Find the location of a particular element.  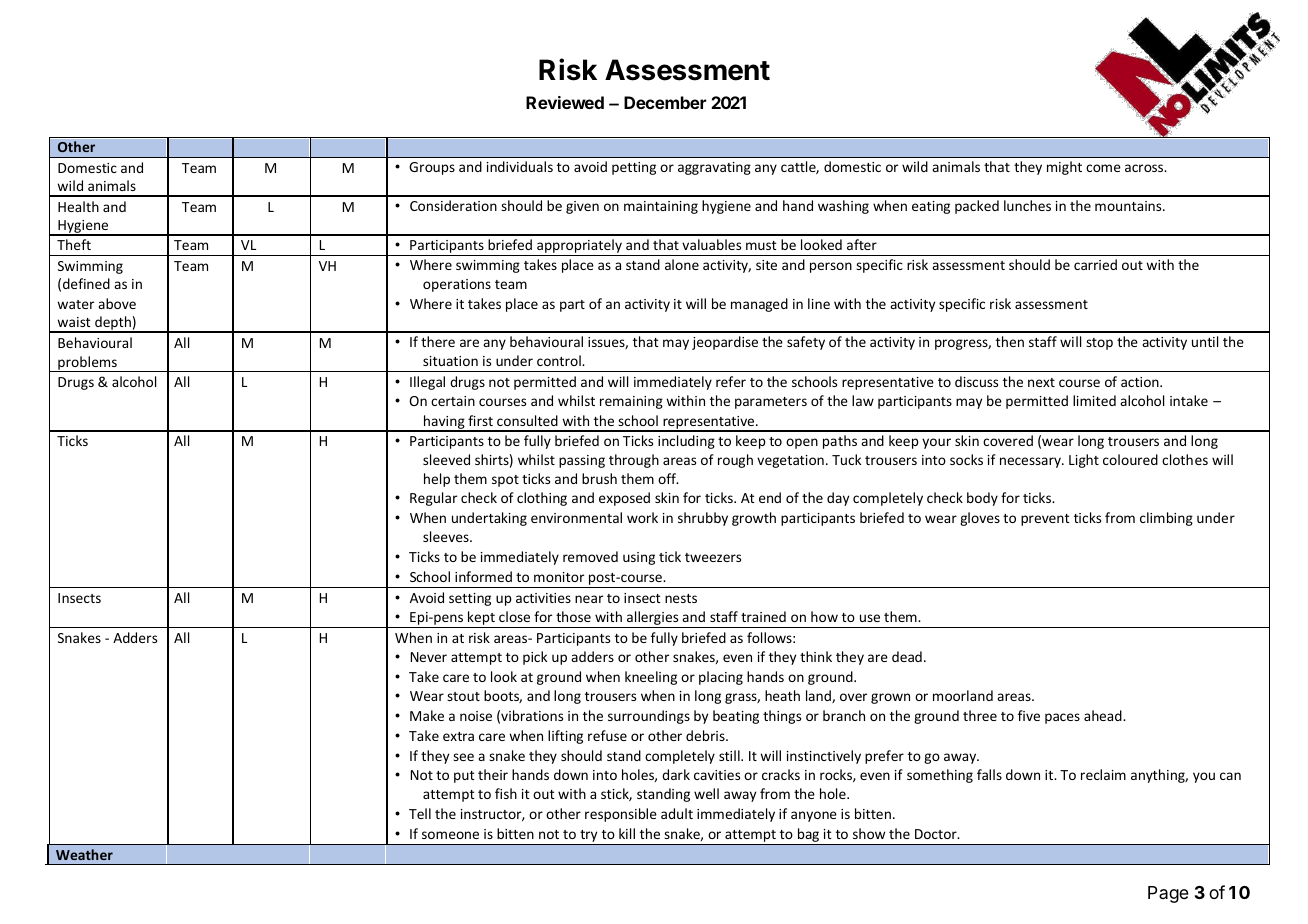

Regular is located at coordinates (433, 499).
